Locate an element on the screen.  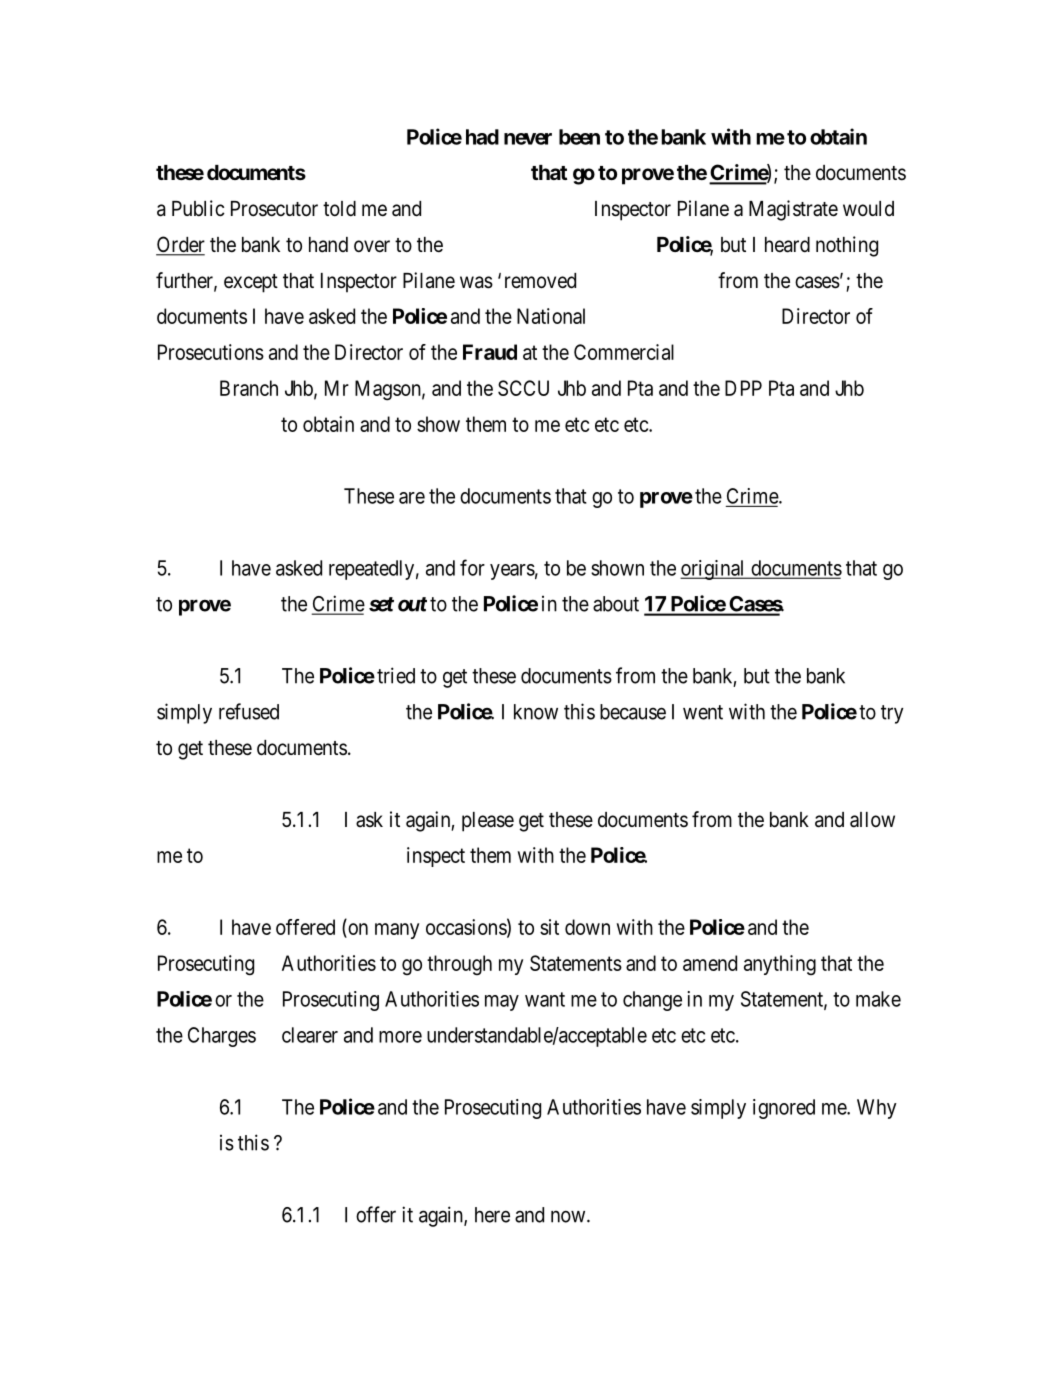
clearer is located at coordinates (310, 1035).
